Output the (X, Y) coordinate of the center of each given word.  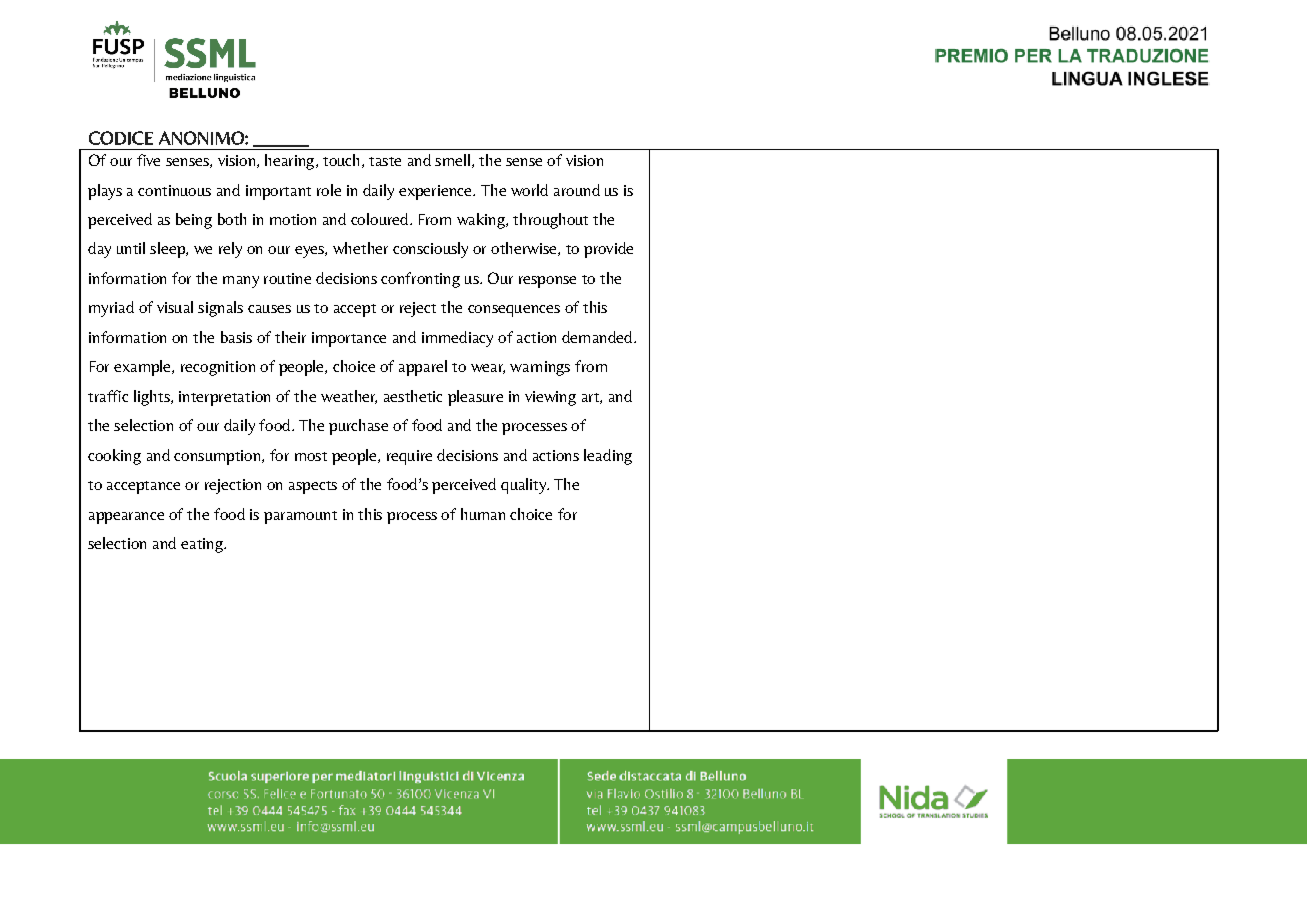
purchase (358, 427)
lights (153, 398)
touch (341, 160)
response (547, 282)
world (529, 190)
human (483, 514)
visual (175, 307)
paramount (300, 517)
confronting (420, 280)
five (148, 160)
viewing (550, 398)
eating (203, 545)
